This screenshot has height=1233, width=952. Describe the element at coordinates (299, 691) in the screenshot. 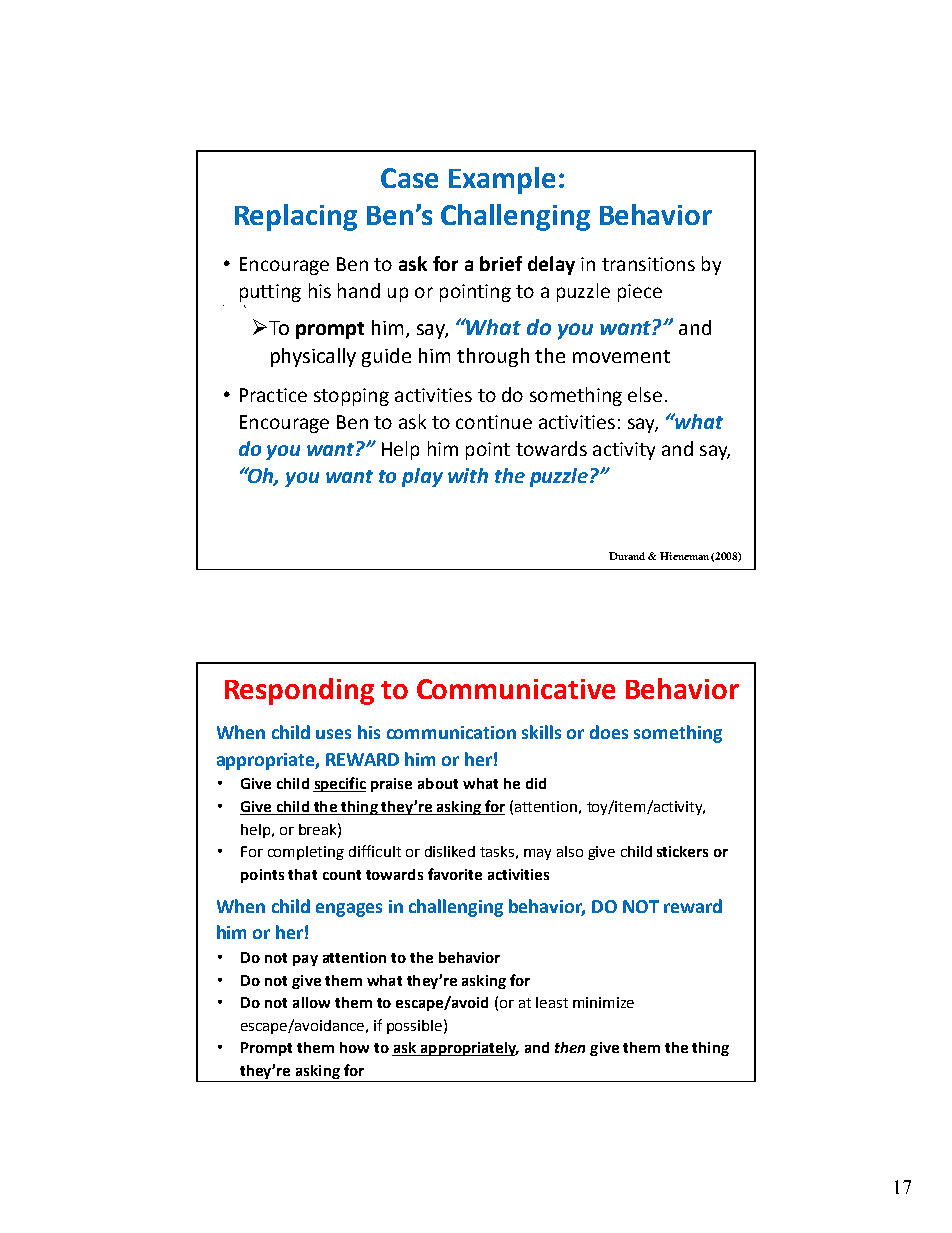

I see `Responding` at that location.
